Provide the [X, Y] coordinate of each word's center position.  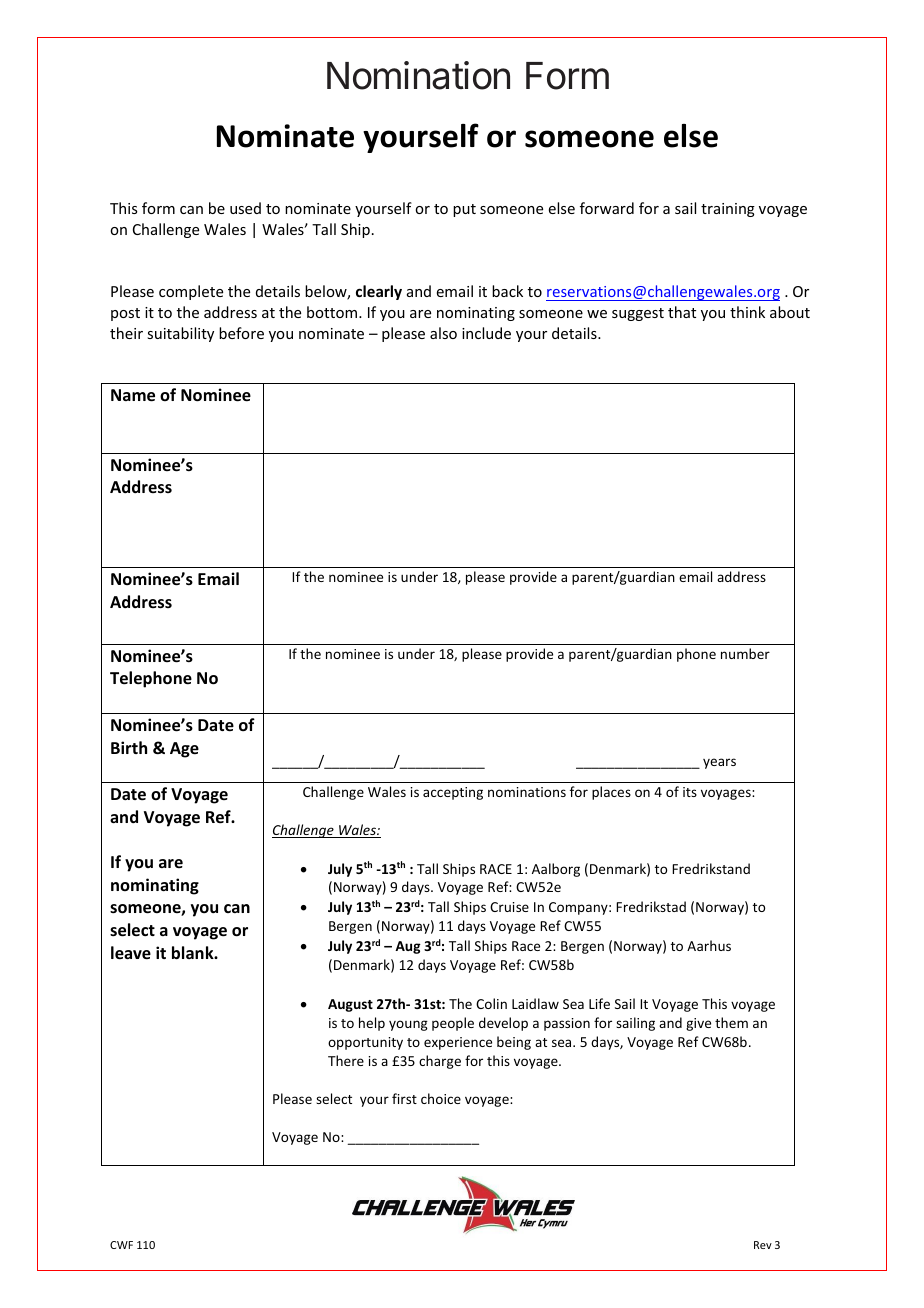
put [464, 210]
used [245, 208]
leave [131, 953]
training [728, 210]
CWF [121, 1245]
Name [133, 395]
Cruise [509, 907]
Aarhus [709, 945]
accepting [453, 793]
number [745, 653]
